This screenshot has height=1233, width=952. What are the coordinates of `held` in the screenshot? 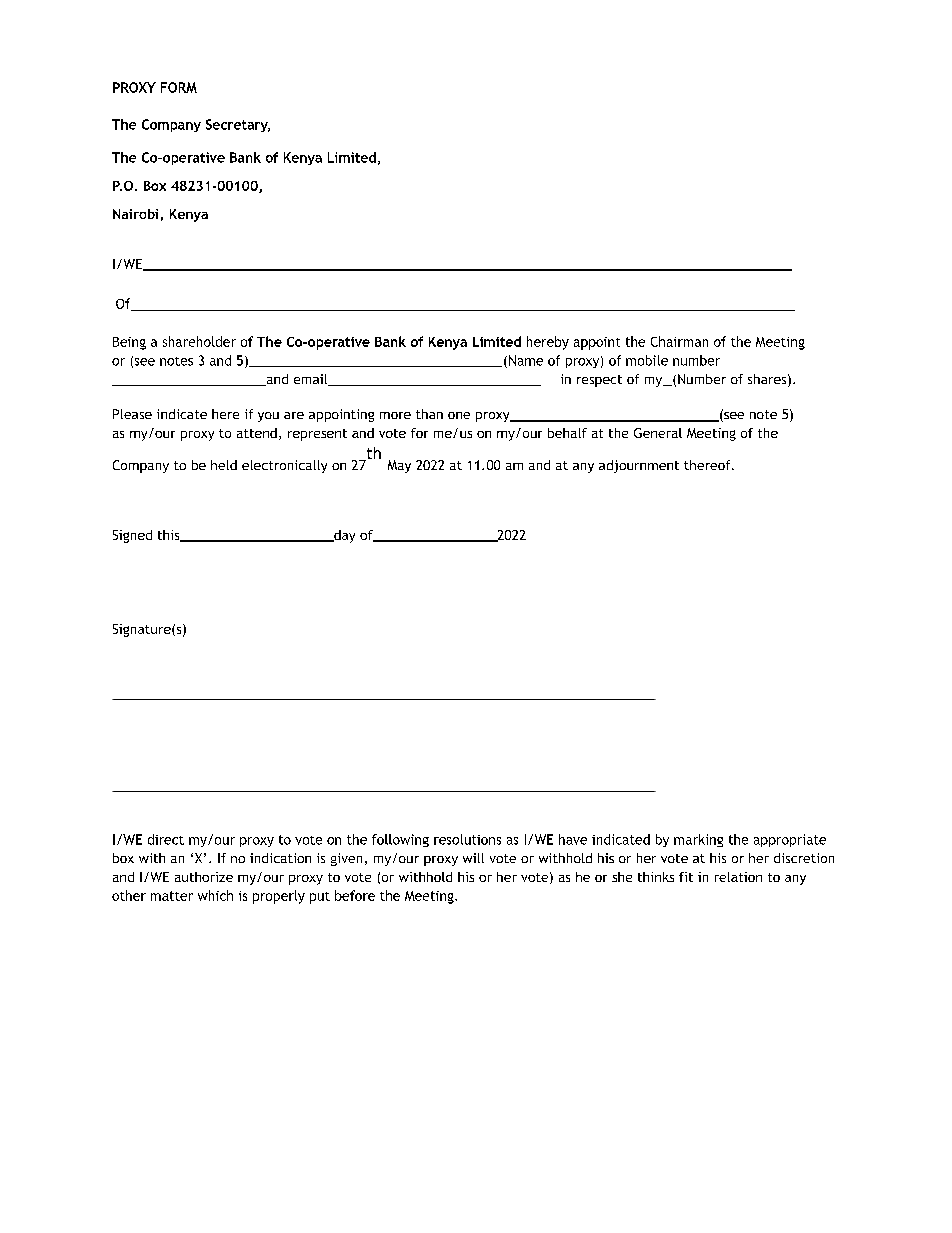 It's located at (224, 465).
